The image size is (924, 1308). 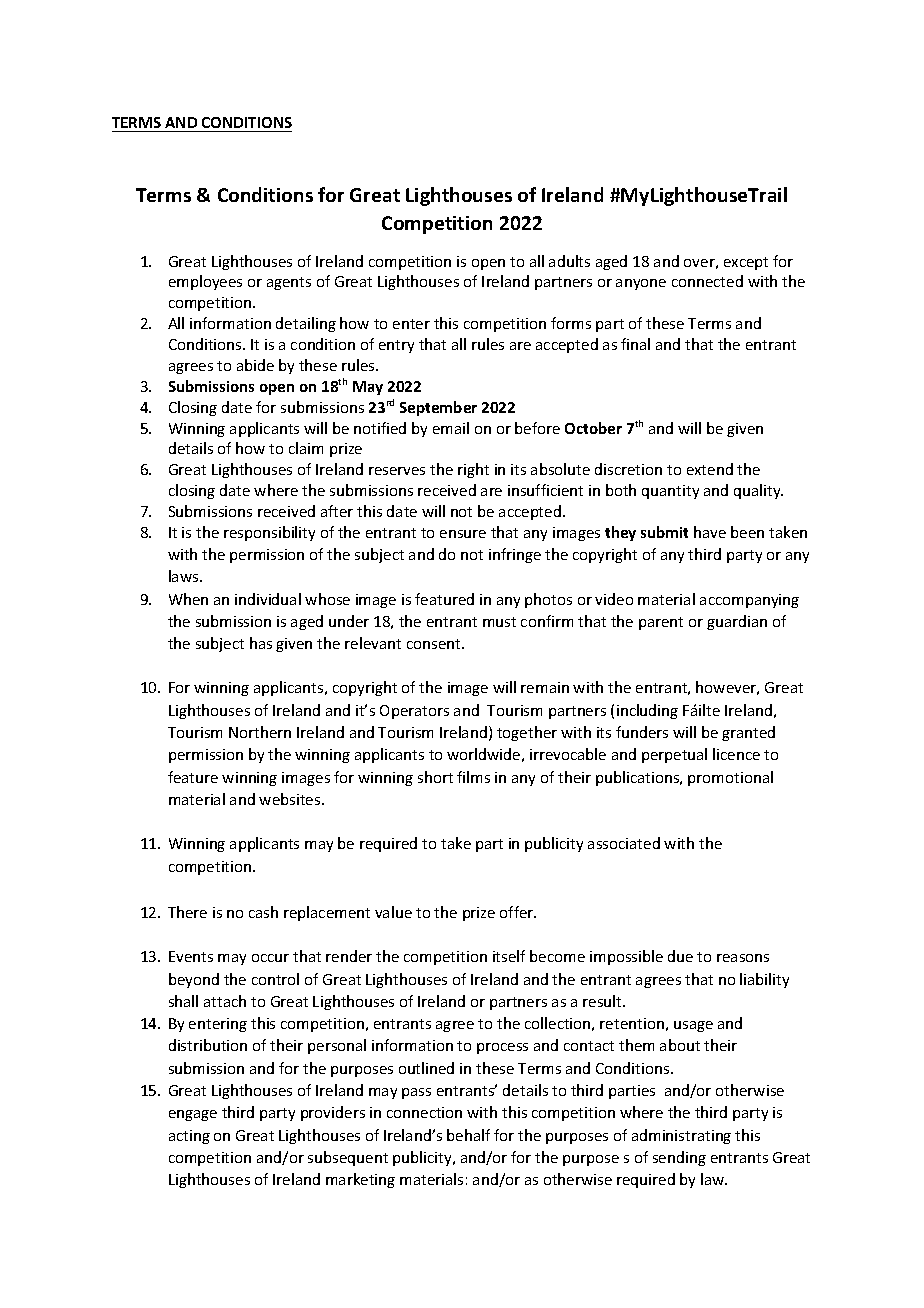 I want to click on acting, so click(x=189, y=1137).
